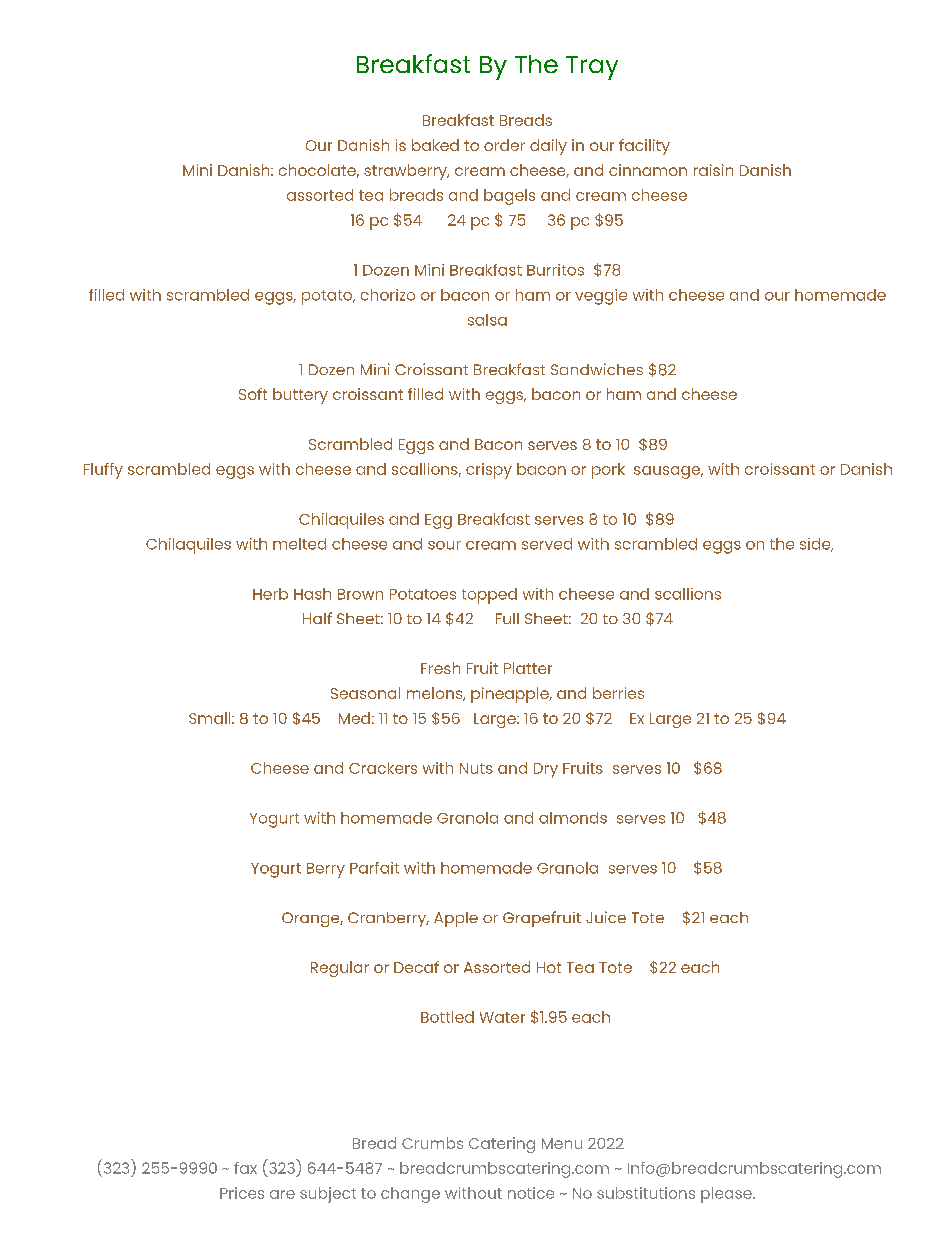 Image resolution: width=952 pixels, height=1233 pixels. What do you see at coordinates (410, 1195) in the screenshot?
I see `change` at bounding box center [410, 1195].
